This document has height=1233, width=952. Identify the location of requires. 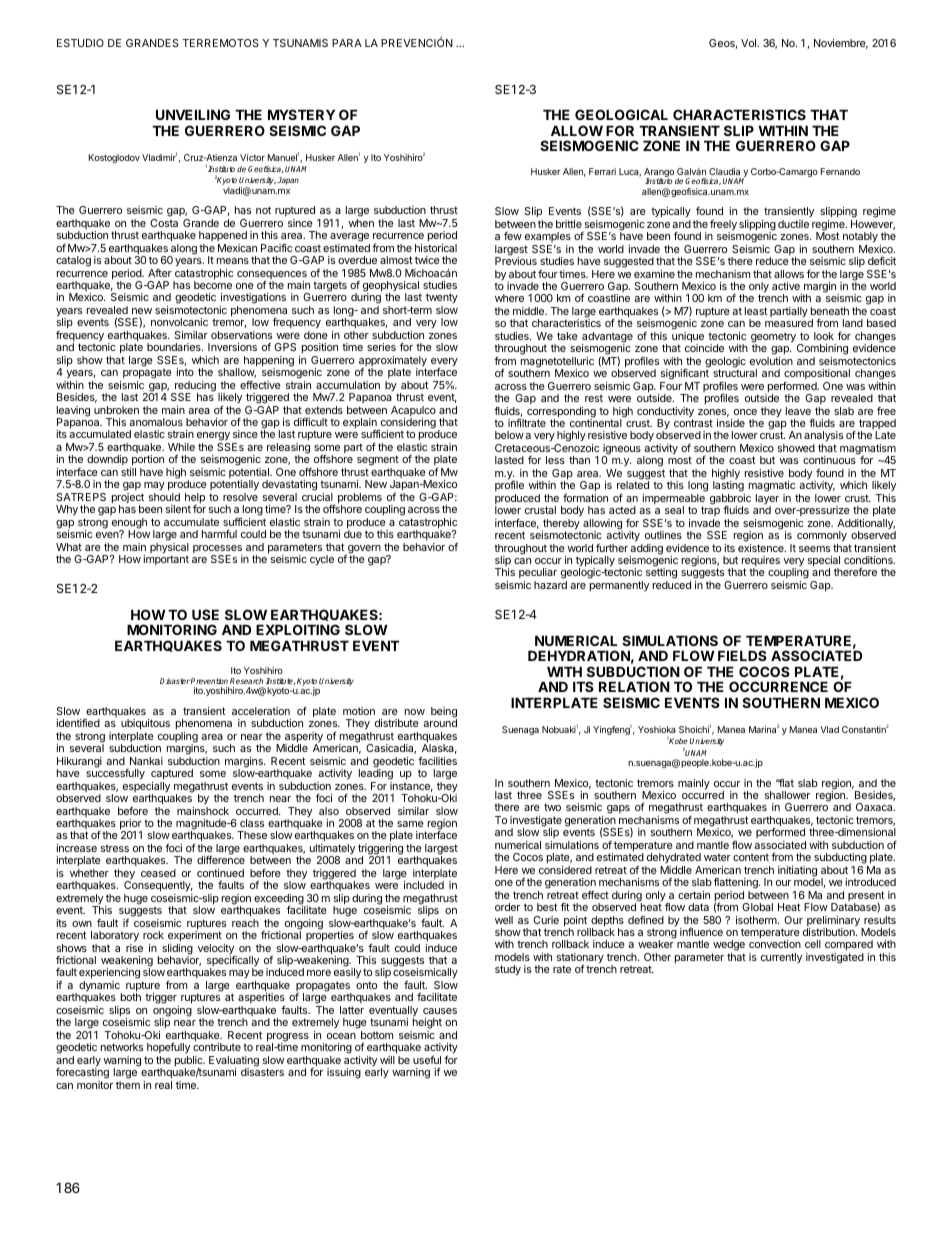
(761, 562).
